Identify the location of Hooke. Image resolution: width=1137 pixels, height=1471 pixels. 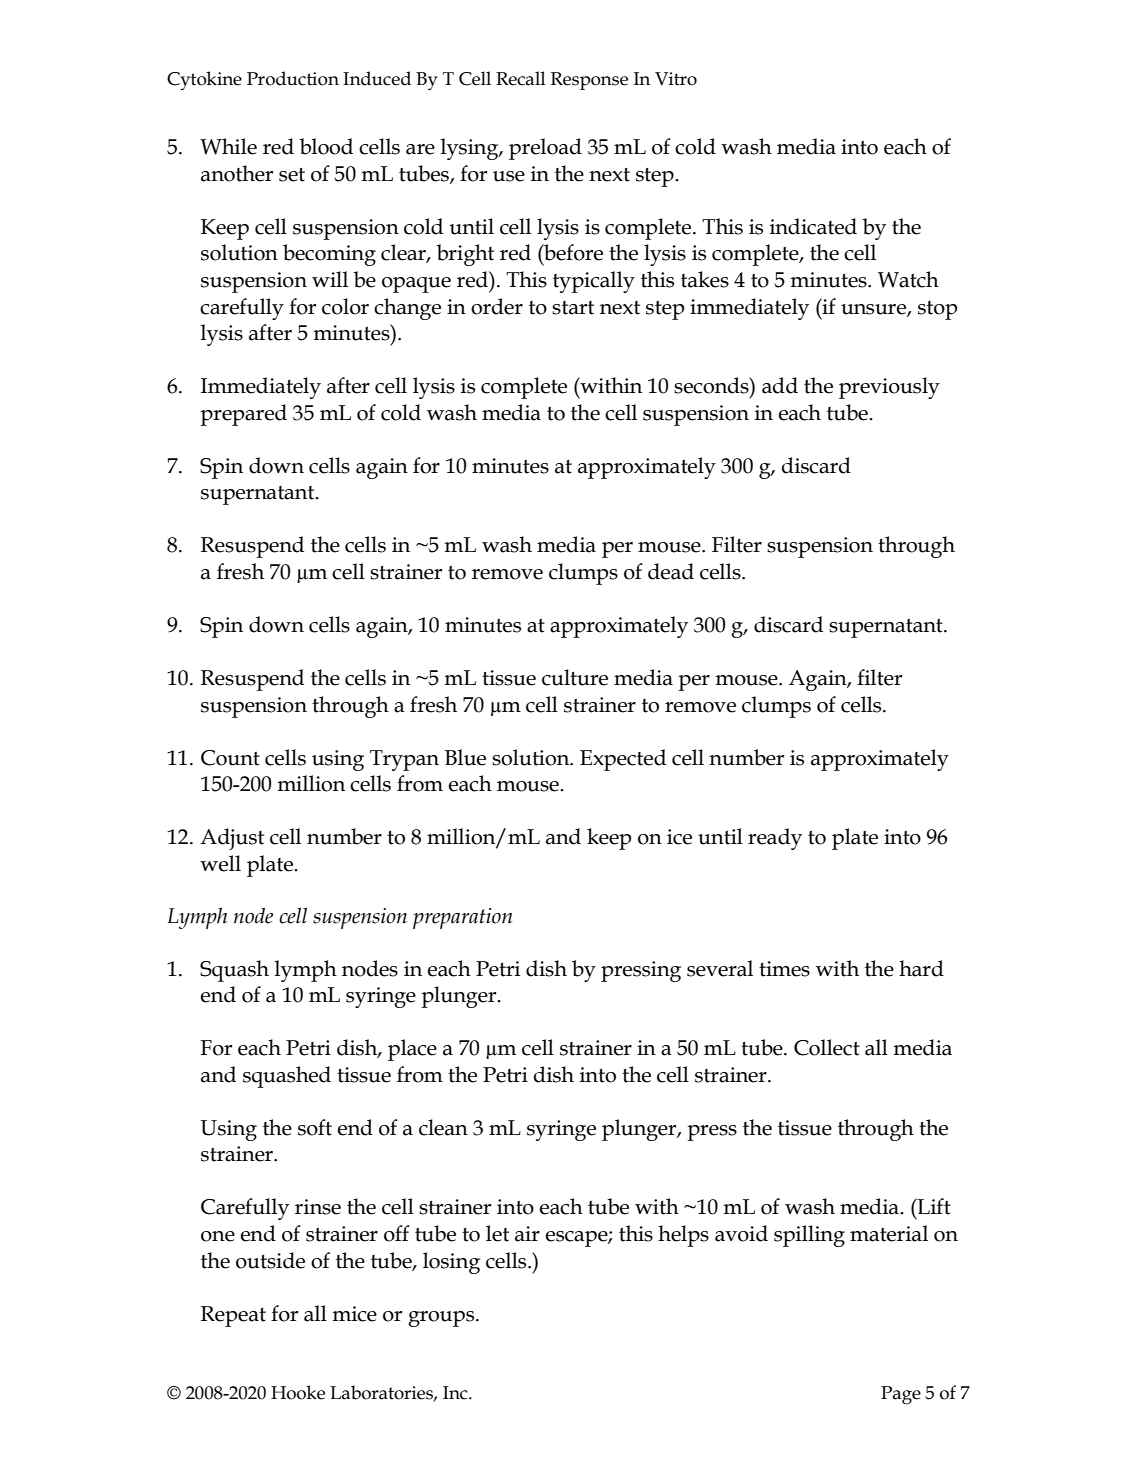
(298, 1392).
